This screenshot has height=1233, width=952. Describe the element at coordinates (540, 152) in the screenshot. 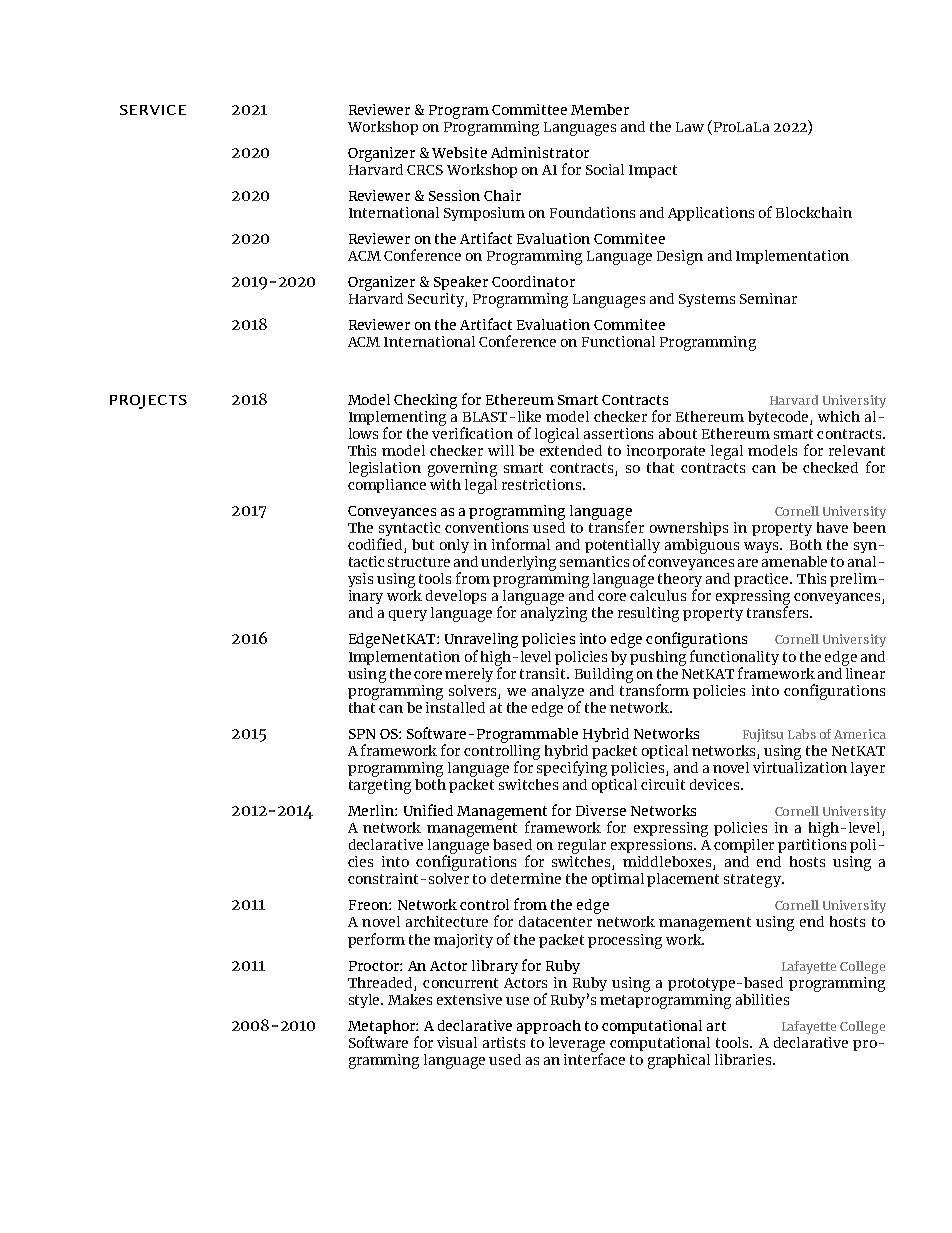

I see `Administrator` at that location.
